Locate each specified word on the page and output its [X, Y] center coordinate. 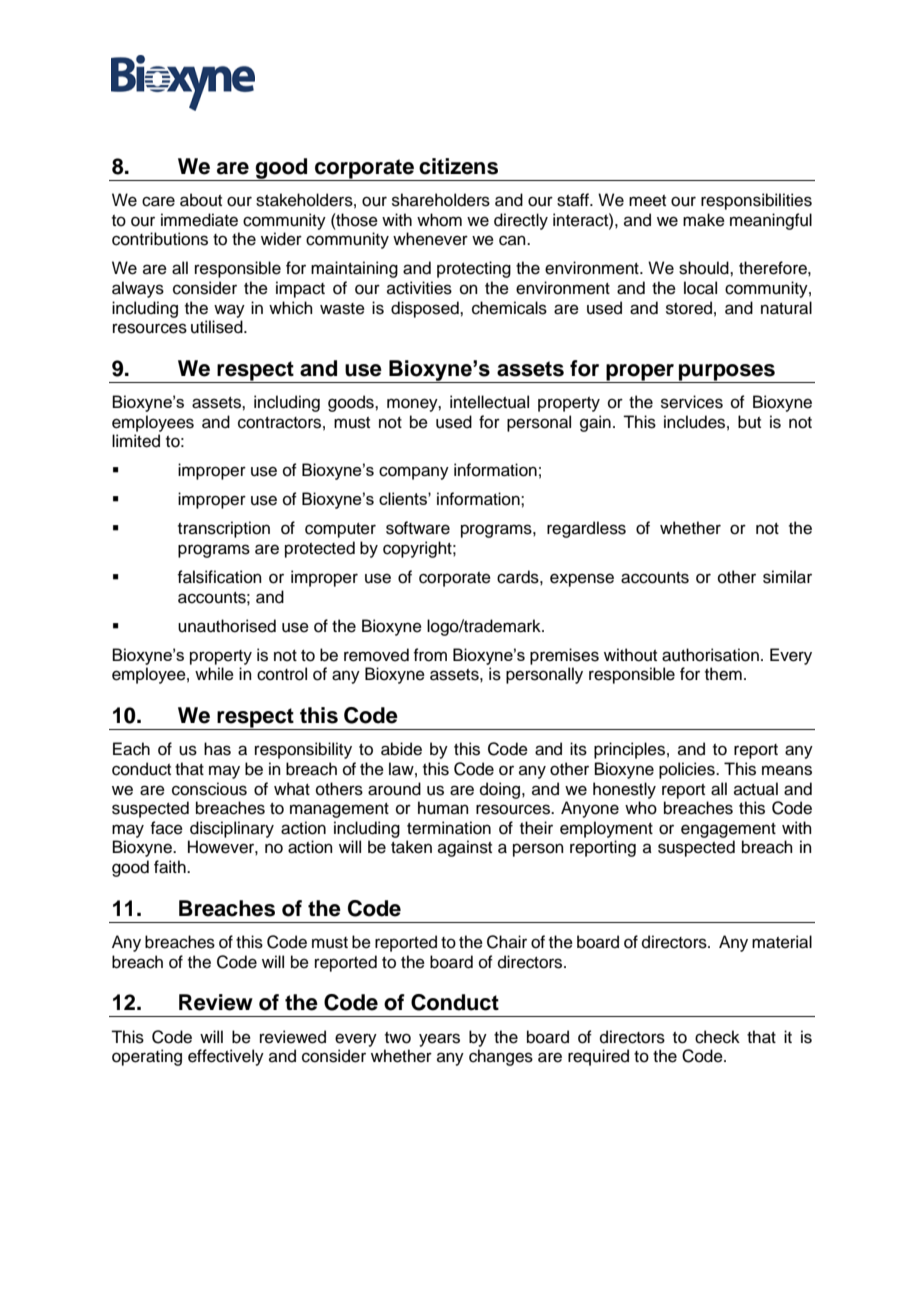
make [704, 220]
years [439, 1040]
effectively [226, 1057]
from [430, 655]
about [201, 200]
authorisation [710, 655]
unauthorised [227, 626]
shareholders [441, 200]
